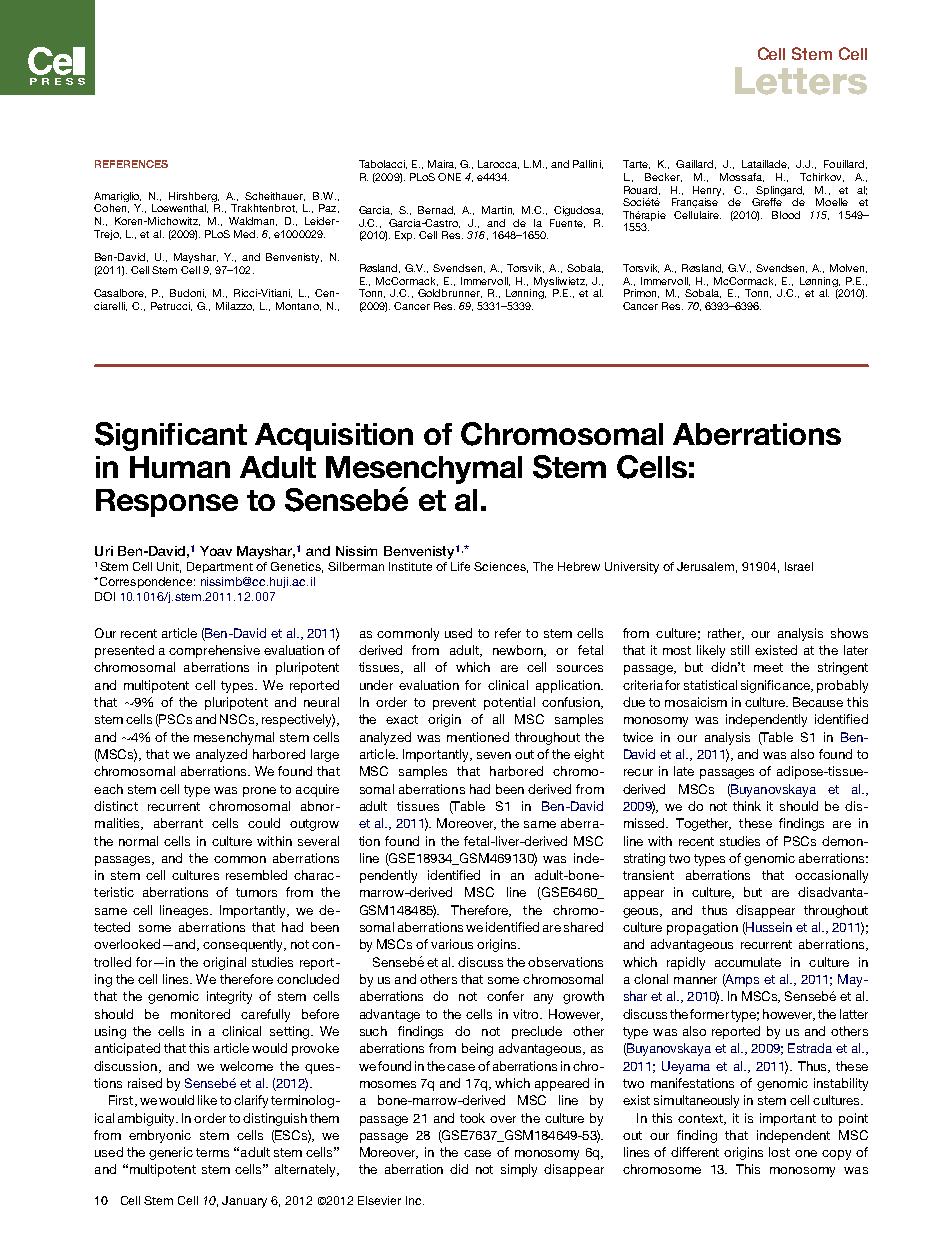  I want to click on newborn, so click(519, 651).
